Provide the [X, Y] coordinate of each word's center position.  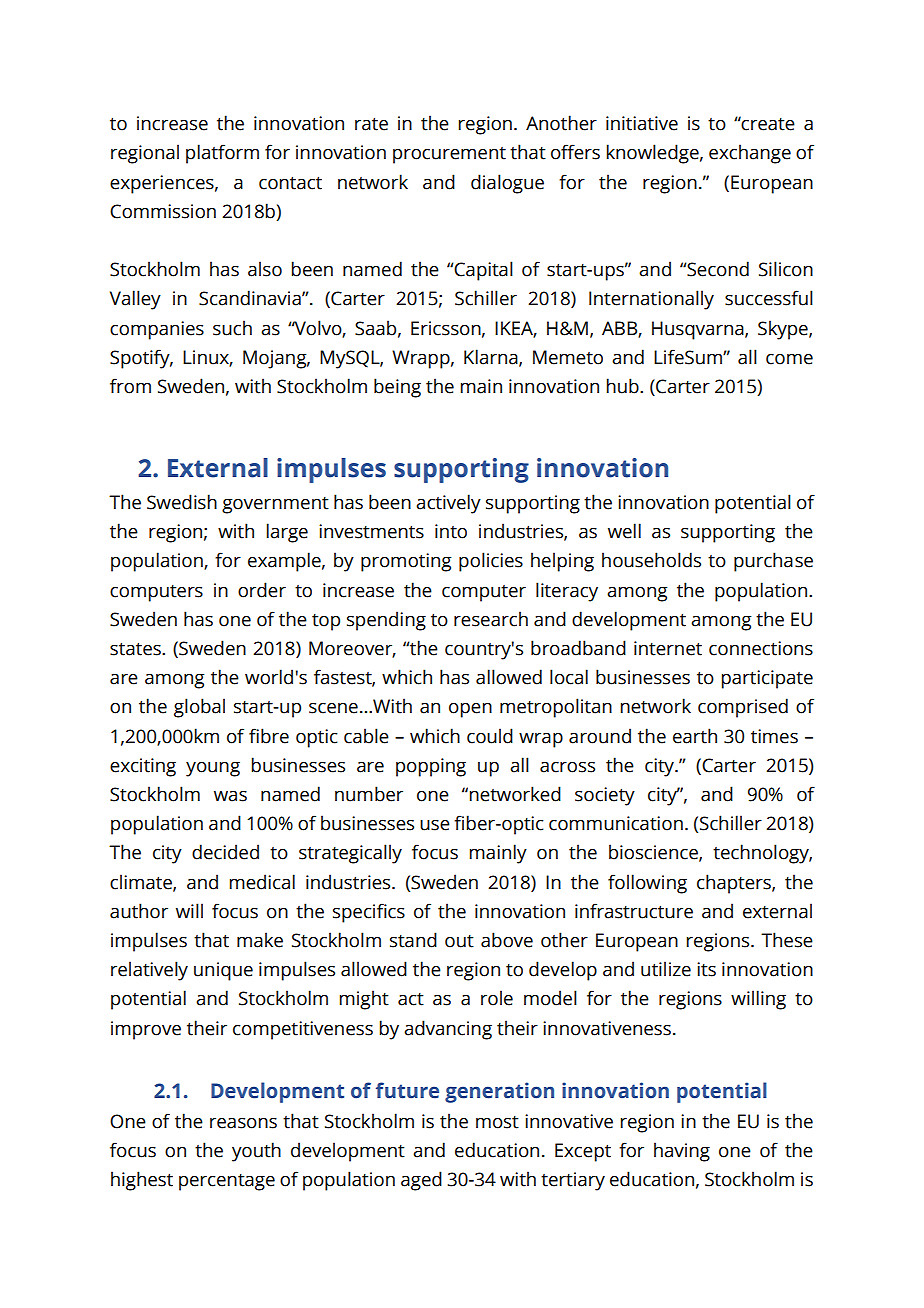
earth [695, 736]
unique [223, 971]
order [262, 590]
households [651, 560]
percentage [227, 1182]
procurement [449, 155]
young [213, 769]
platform [222, 154]
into [451, 531]
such [232, 328]
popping [431, 767]
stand [413, 940]
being [397, 388]
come [789, 359]
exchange [750, 154]
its [706, 969]
